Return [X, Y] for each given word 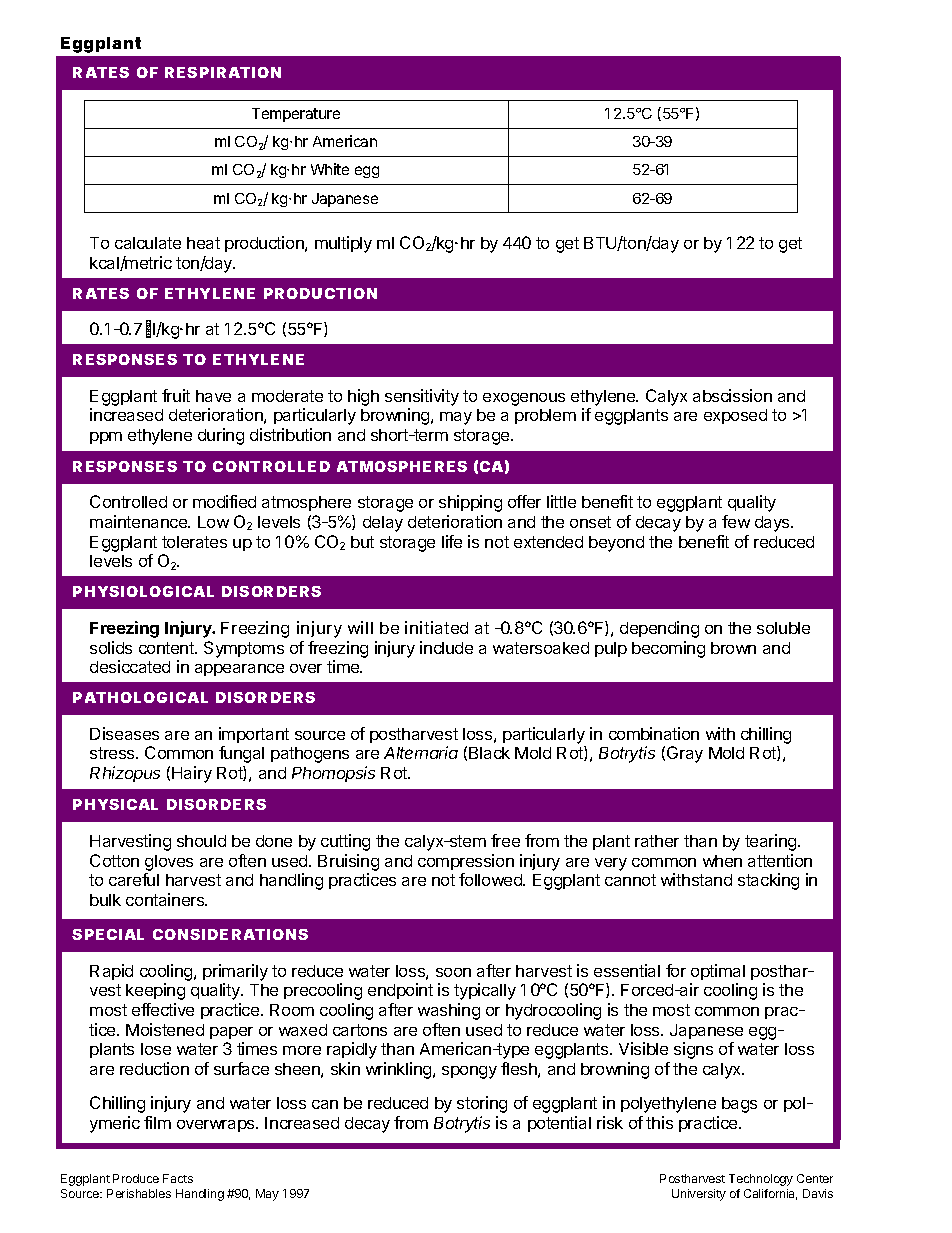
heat [203, 243]
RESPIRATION [223, 72]
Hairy [192, 774]
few [736, 521]
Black [489, 753]
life [452, 541]
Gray [685, 754]
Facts [178, 1178]
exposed [735, 416]
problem [545, 416]
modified [224, 501]
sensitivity [422, 397]
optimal [718, 972]
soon [453, 972]
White [330, 169]
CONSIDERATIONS [230, 934]
